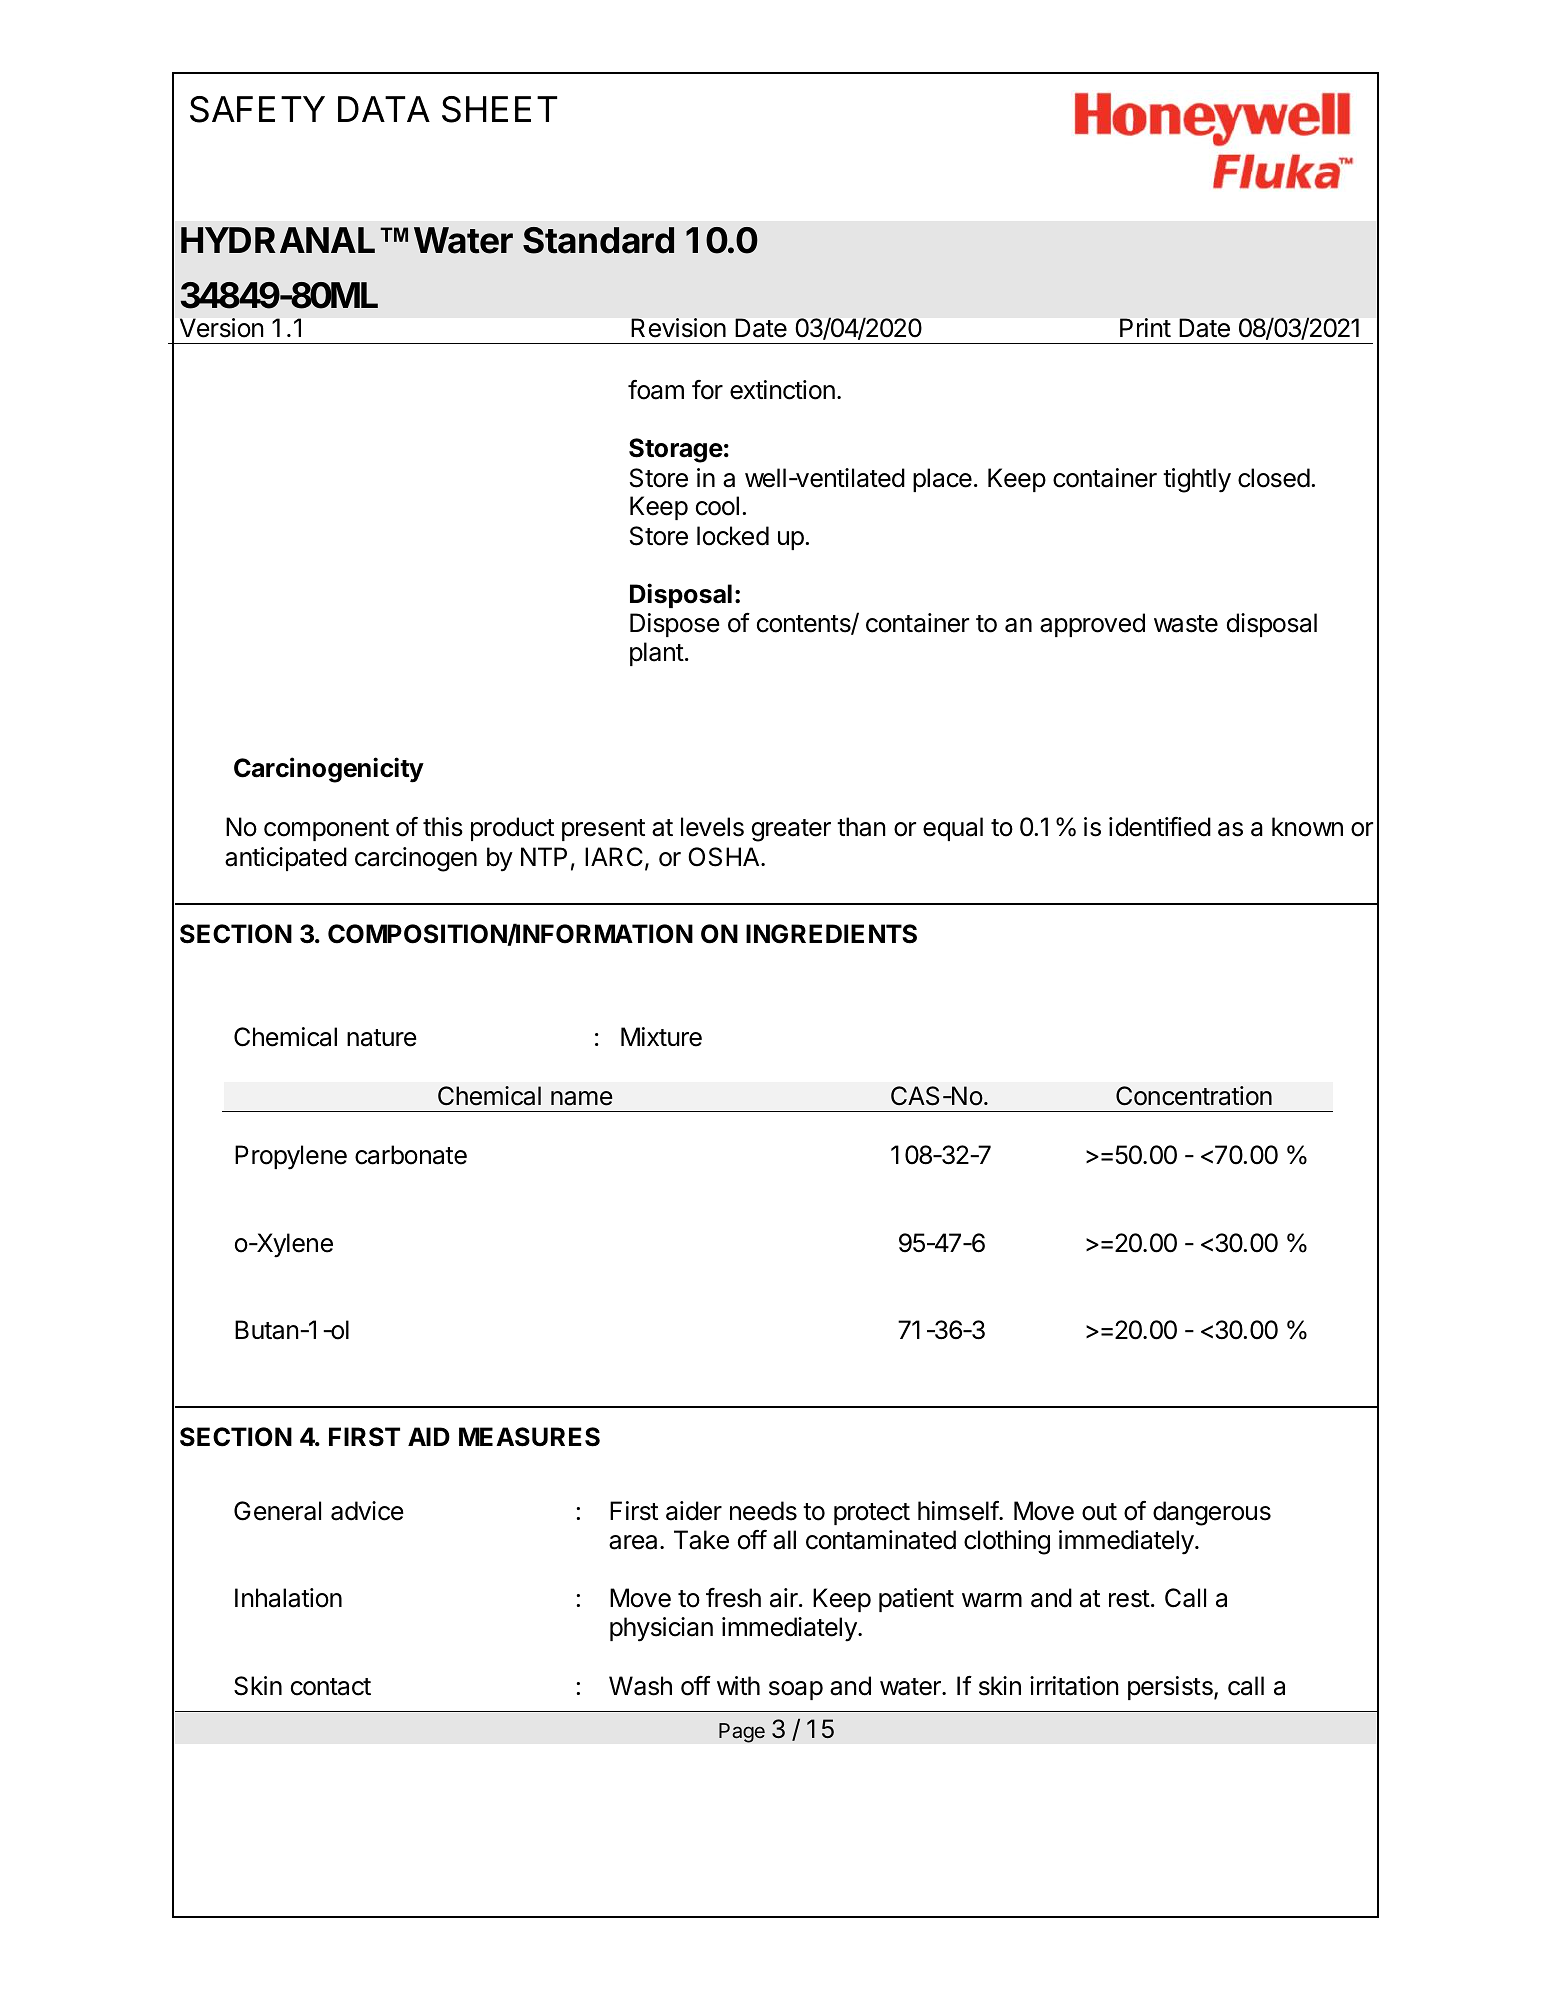  I want to click on DATA, so click(384, 109).
